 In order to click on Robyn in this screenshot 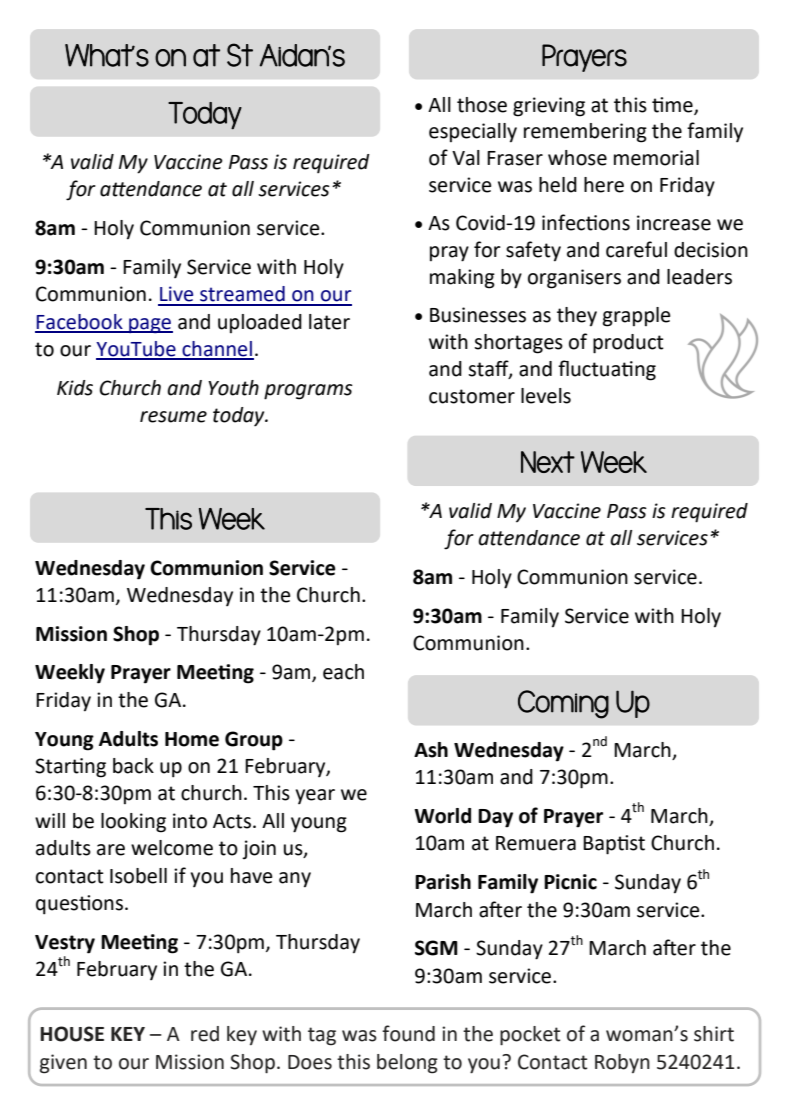, I will do `click(622, 1063)`.
